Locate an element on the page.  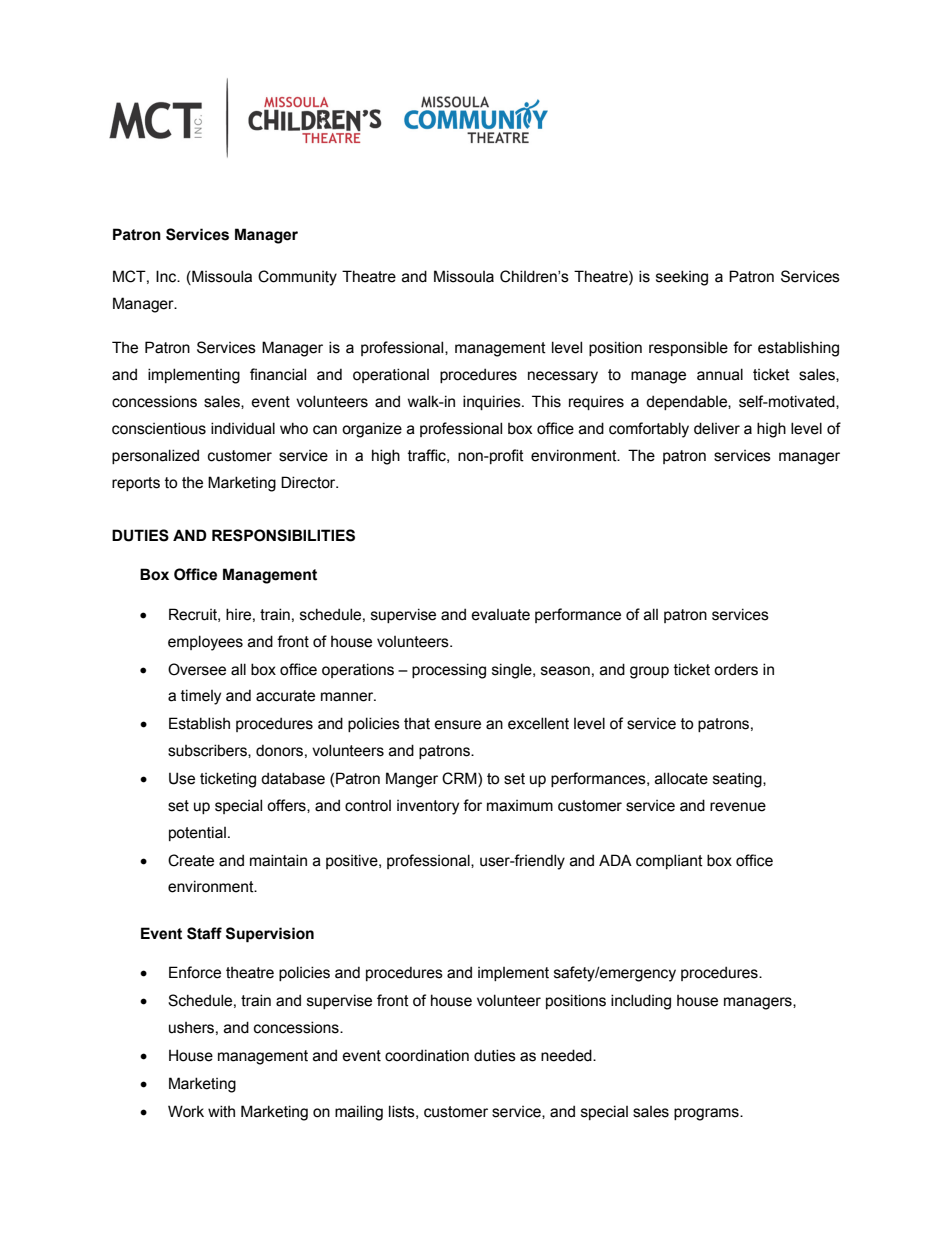
Community is located at coordinates (297, 278).
